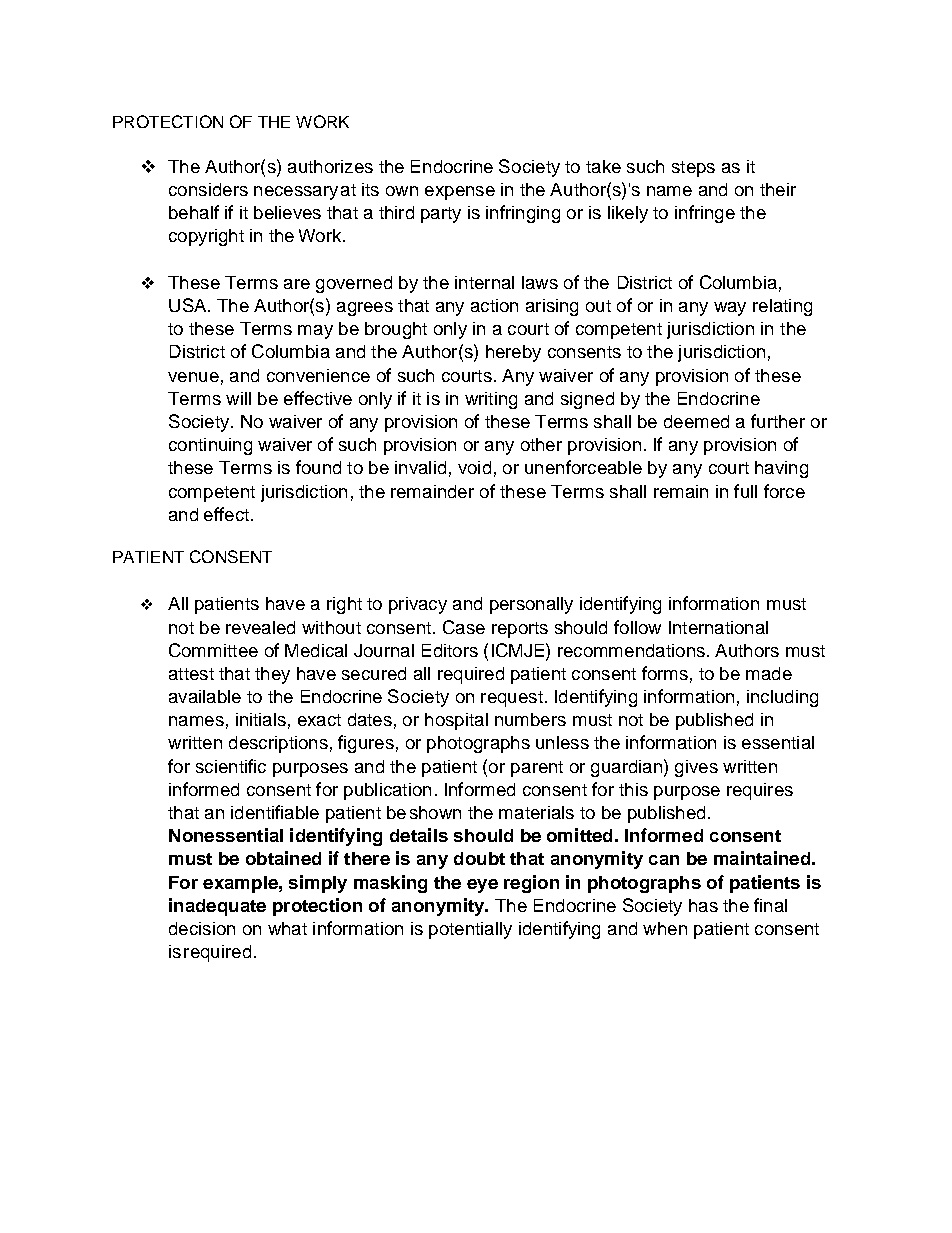 The height and width of the screenshot is (1233, 952). Describe the element at coordinates (287, 212) in the screenshot. I see `believes` at that location.
